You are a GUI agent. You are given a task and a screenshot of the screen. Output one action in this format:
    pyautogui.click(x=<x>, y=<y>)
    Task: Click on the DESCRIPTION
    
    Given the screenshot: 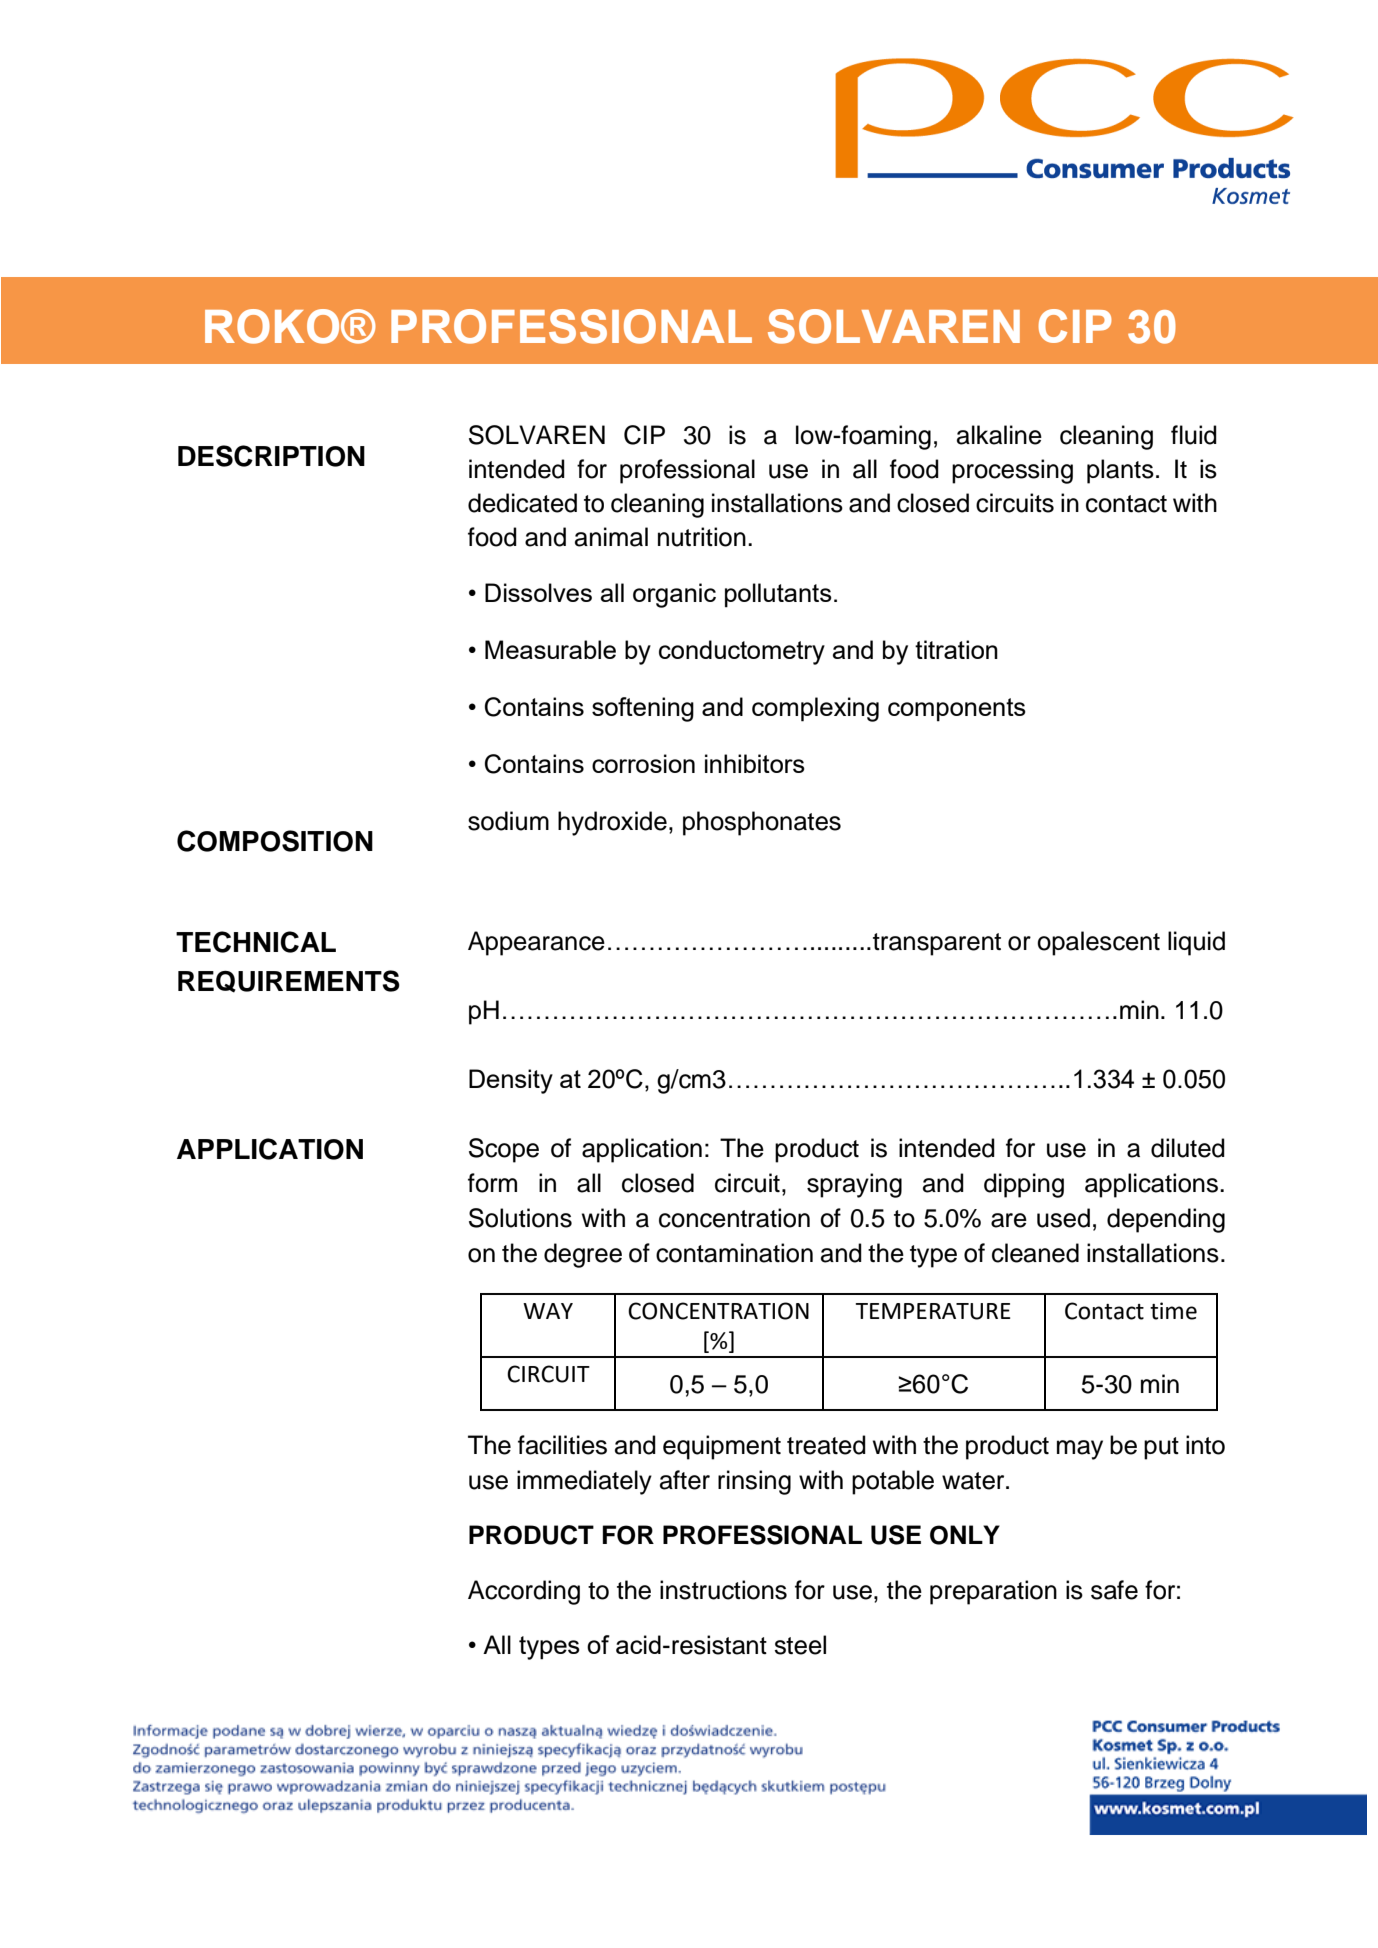 What is the action you would take?
    pyautogui.click(x=271, y=456)
